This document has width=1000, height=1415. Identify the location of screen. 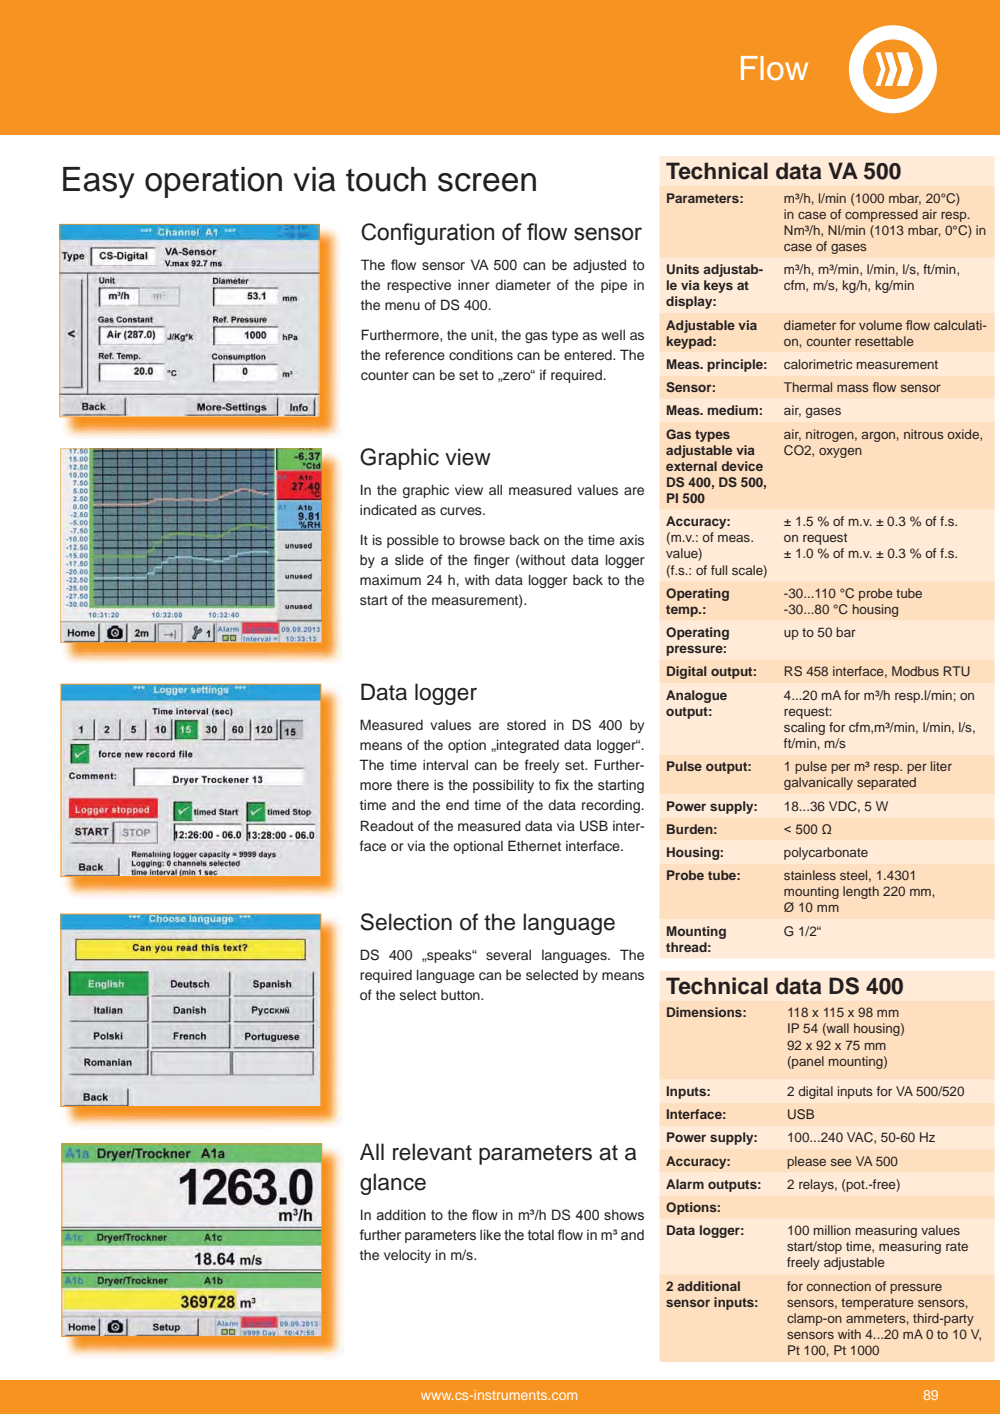
(487, 182).
